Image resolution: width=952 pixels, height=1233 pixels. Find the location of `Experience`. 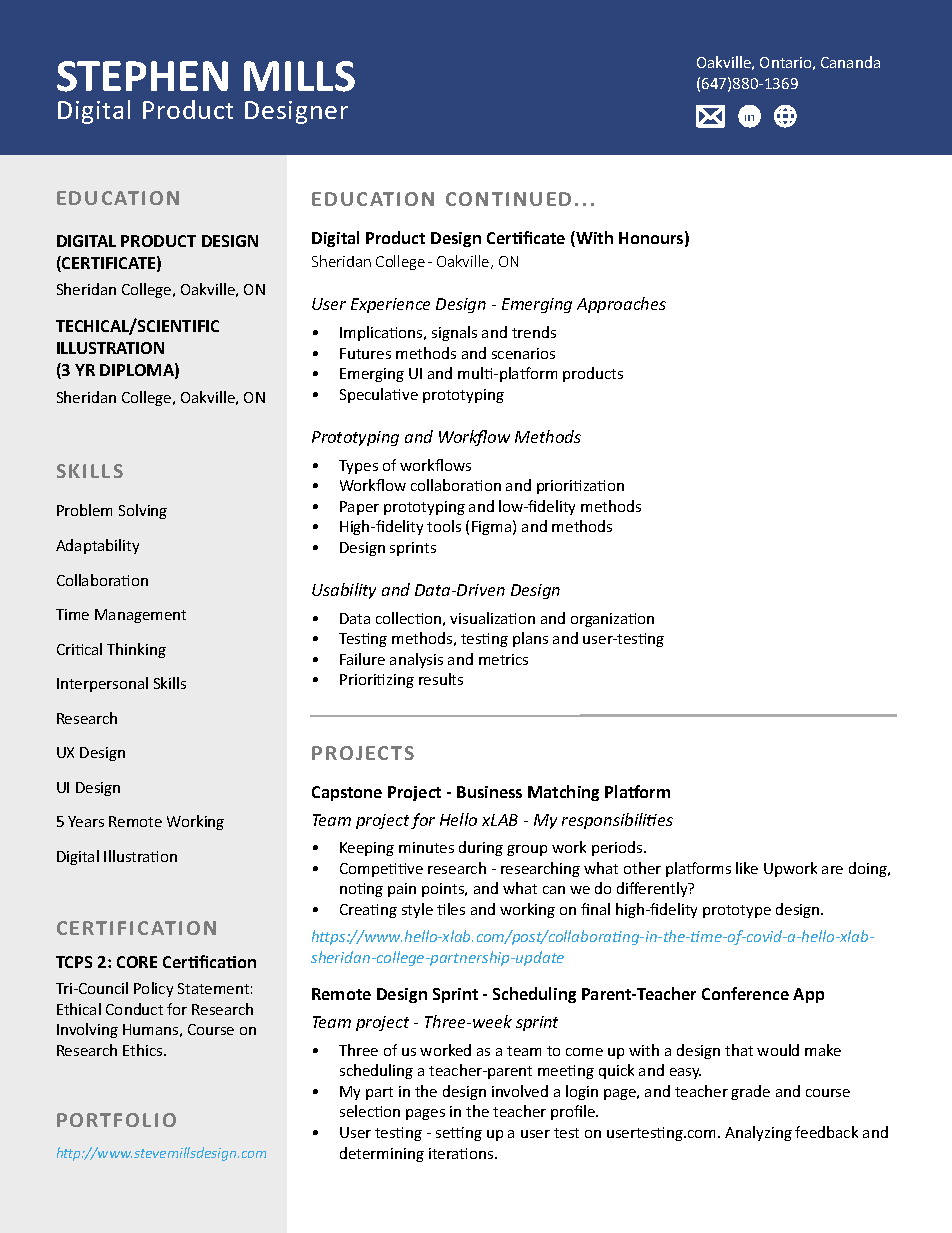

Experience is located at coordinates (390, 305).
